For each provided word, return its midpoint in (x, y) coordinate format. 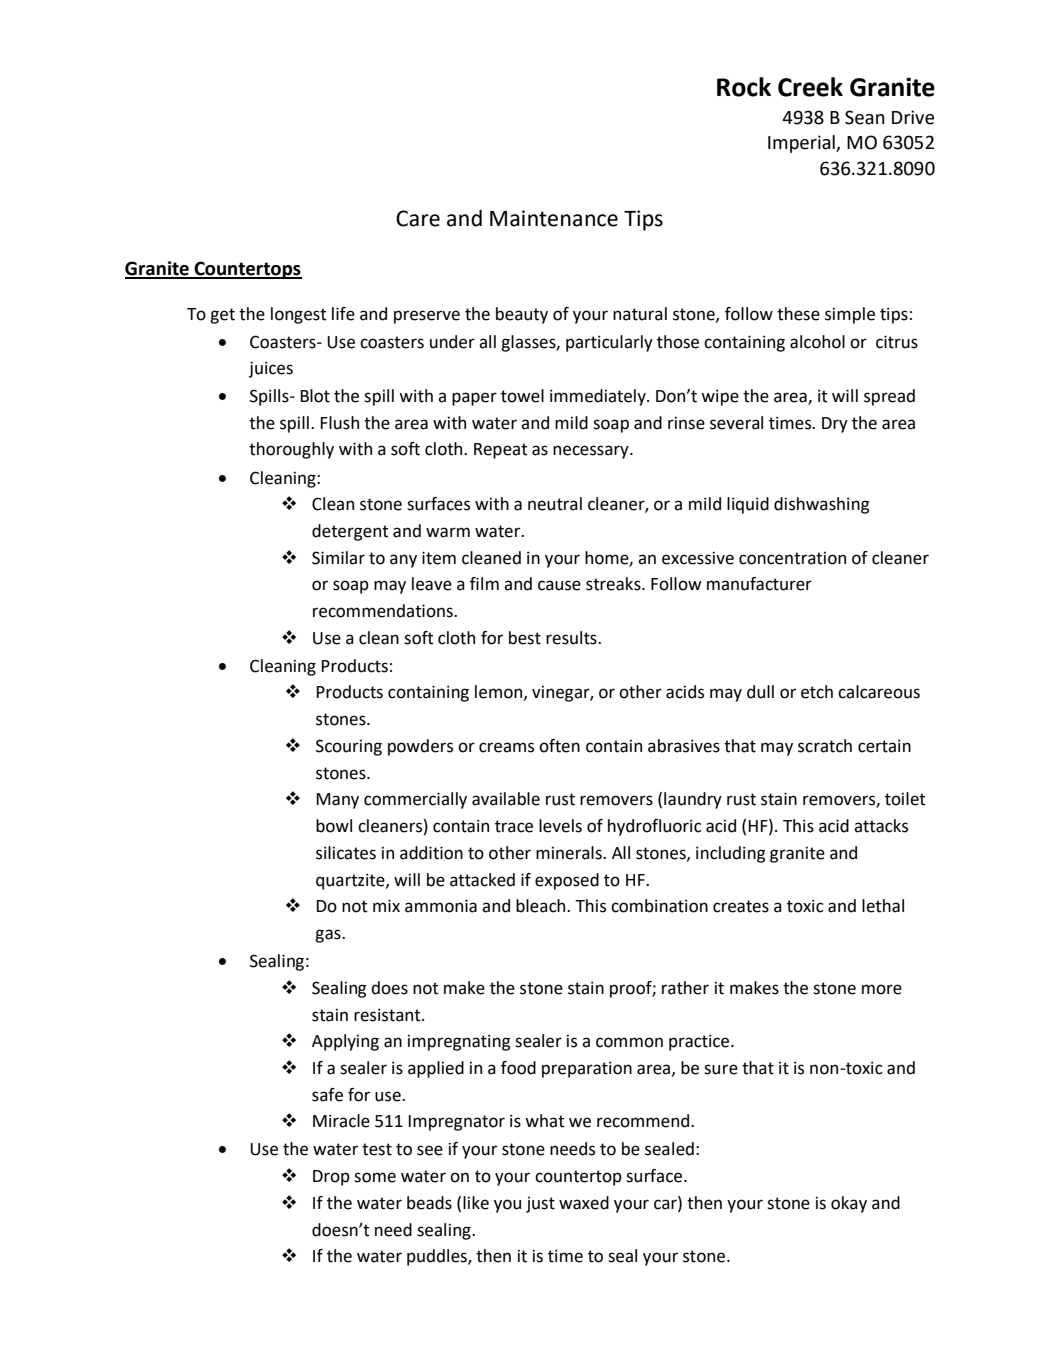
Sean (865, 117)
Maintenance (554, 218)
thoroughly (291, 450)
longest (299, 315)
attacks (881, 826)
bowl (334, 826)
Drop (331, 1178)
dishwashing (821, 505)
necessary (592, 452)
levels (560, 826)
